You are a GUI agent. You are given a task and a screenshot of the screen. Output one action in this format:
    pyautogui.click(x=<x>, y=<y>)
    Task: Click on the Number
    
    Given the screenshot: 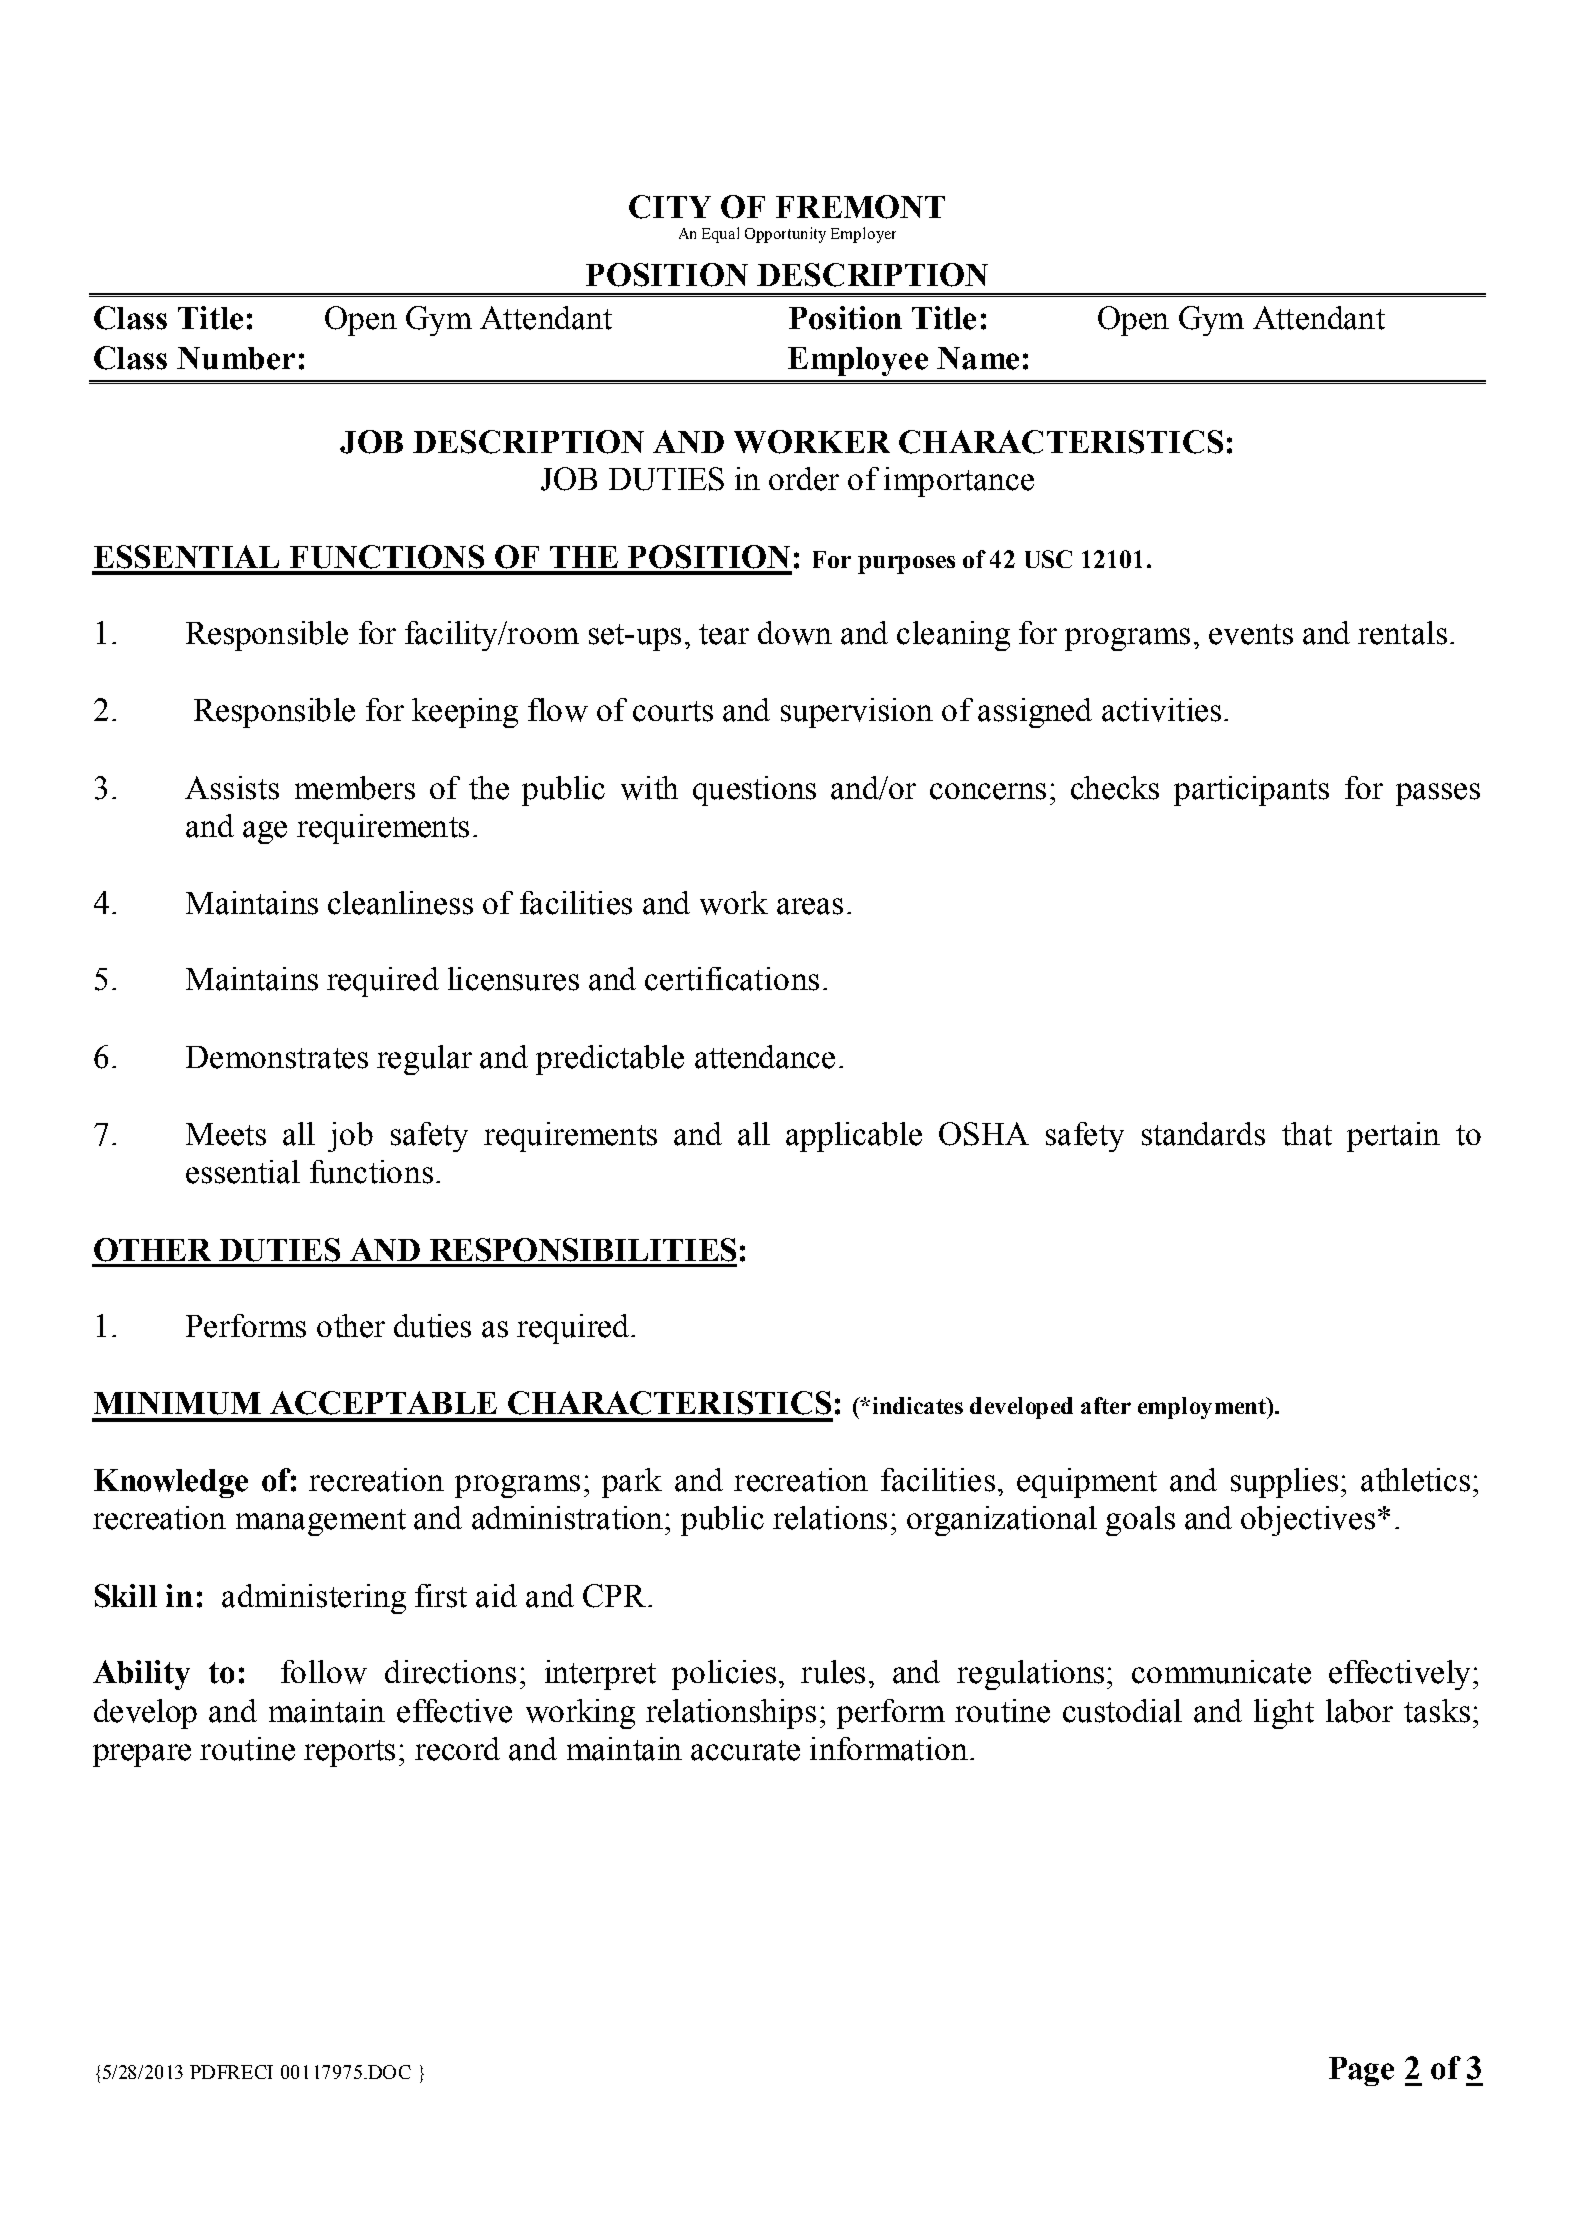 What is the action you would take?
    pyautogui.click(x=236, y=358)
